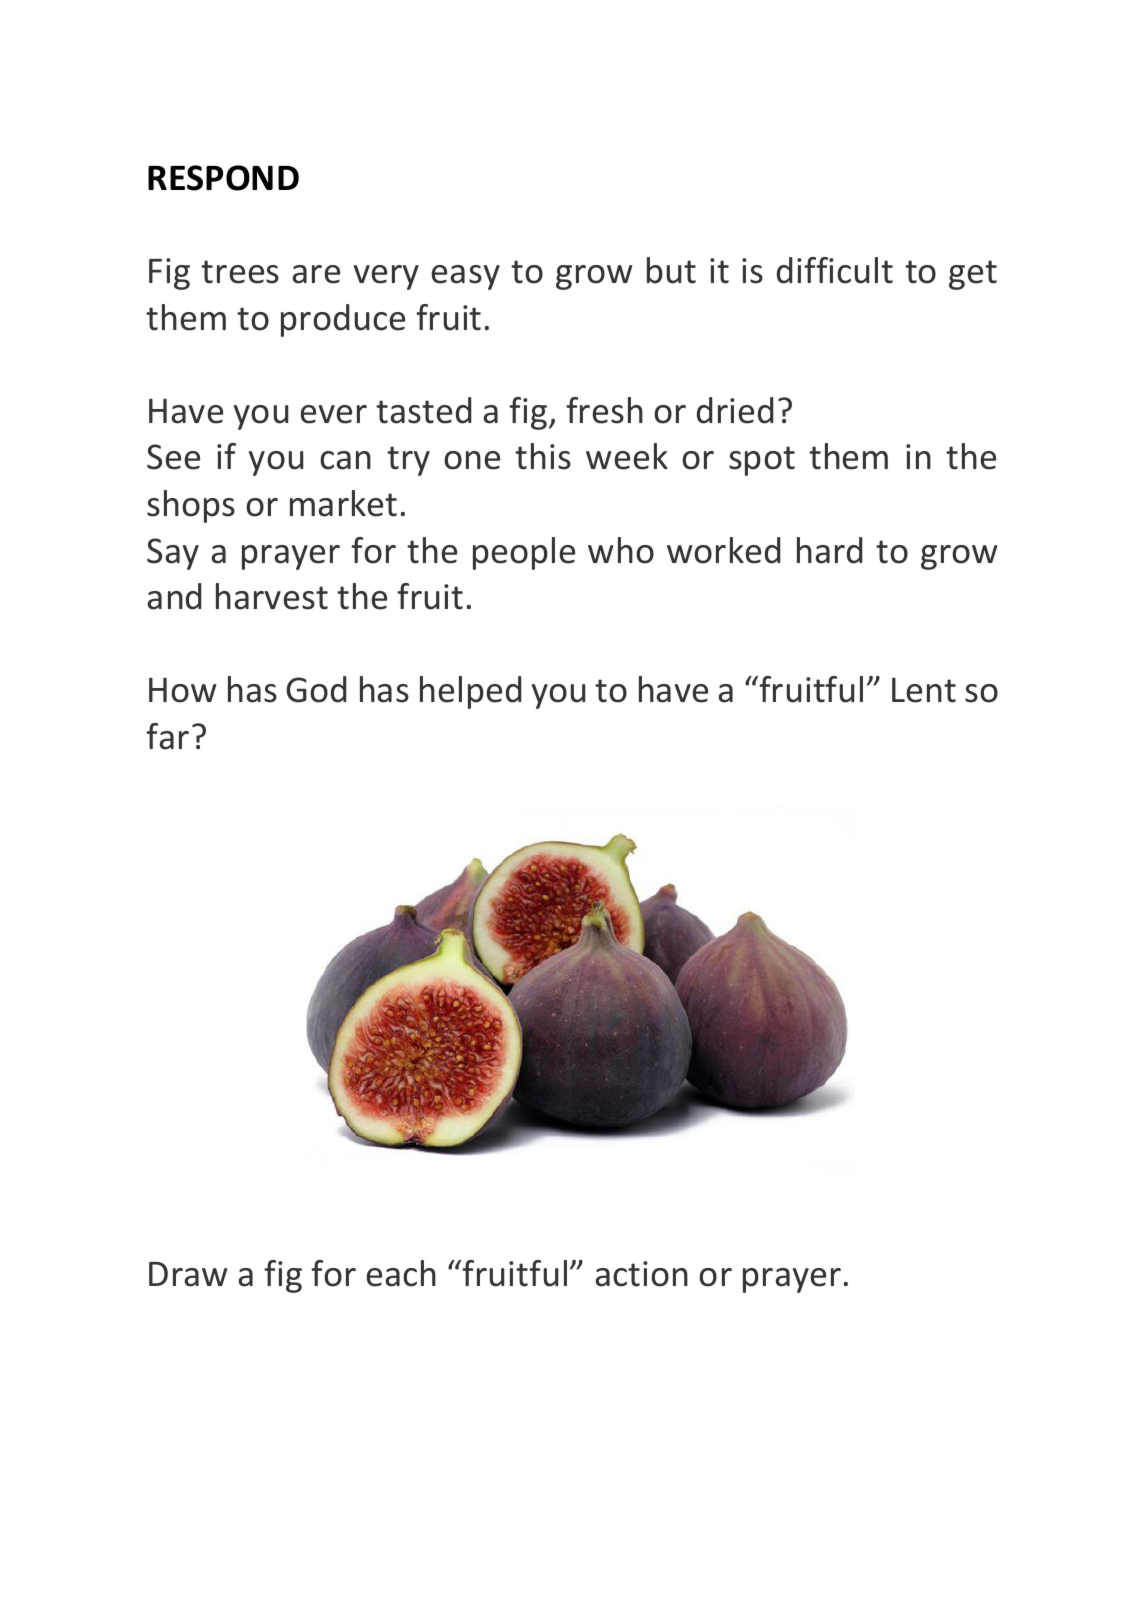 This page has height=1621, width=1146. Describe the element at coordinates (835, 270) in the page. I see `difficult` at that location.
